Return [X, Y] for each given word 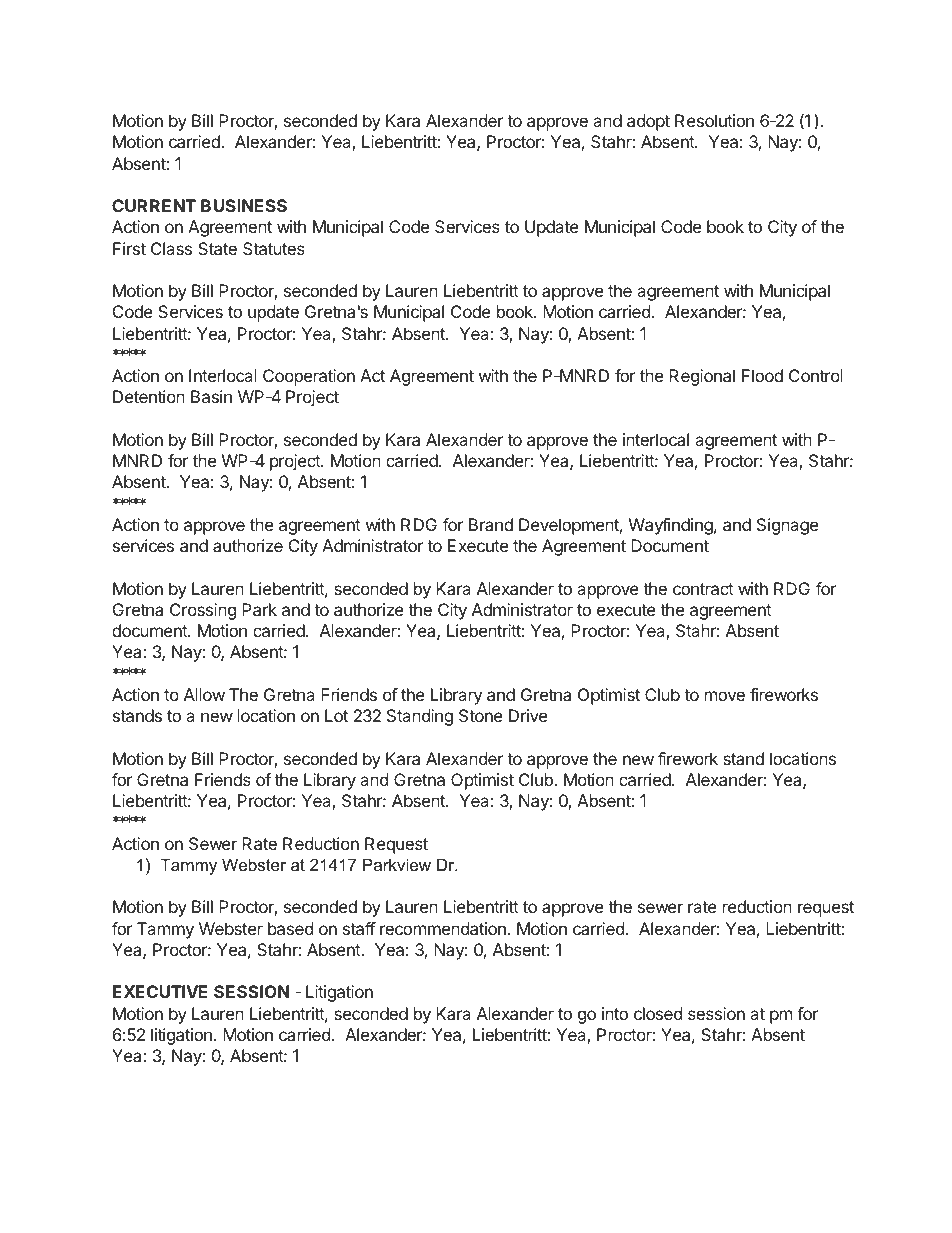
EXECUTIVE [160, 991]
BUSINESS [244, 205]
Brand [491, 524]
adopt [648, 122]
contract [703, 589]
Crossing [203, 611]
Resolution [714, 120]
